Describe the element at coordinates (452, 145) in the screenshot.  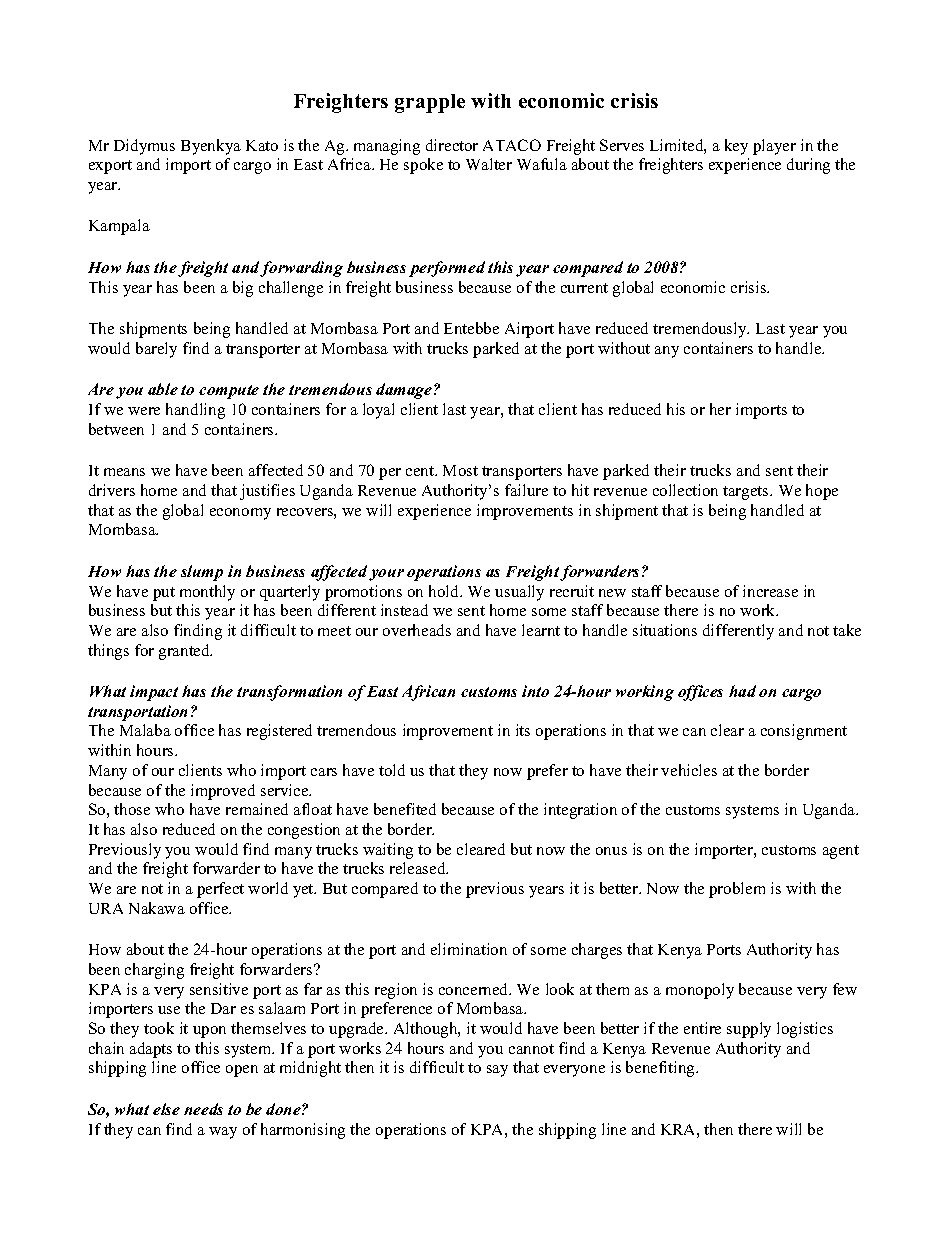
I see `director` at that location.
